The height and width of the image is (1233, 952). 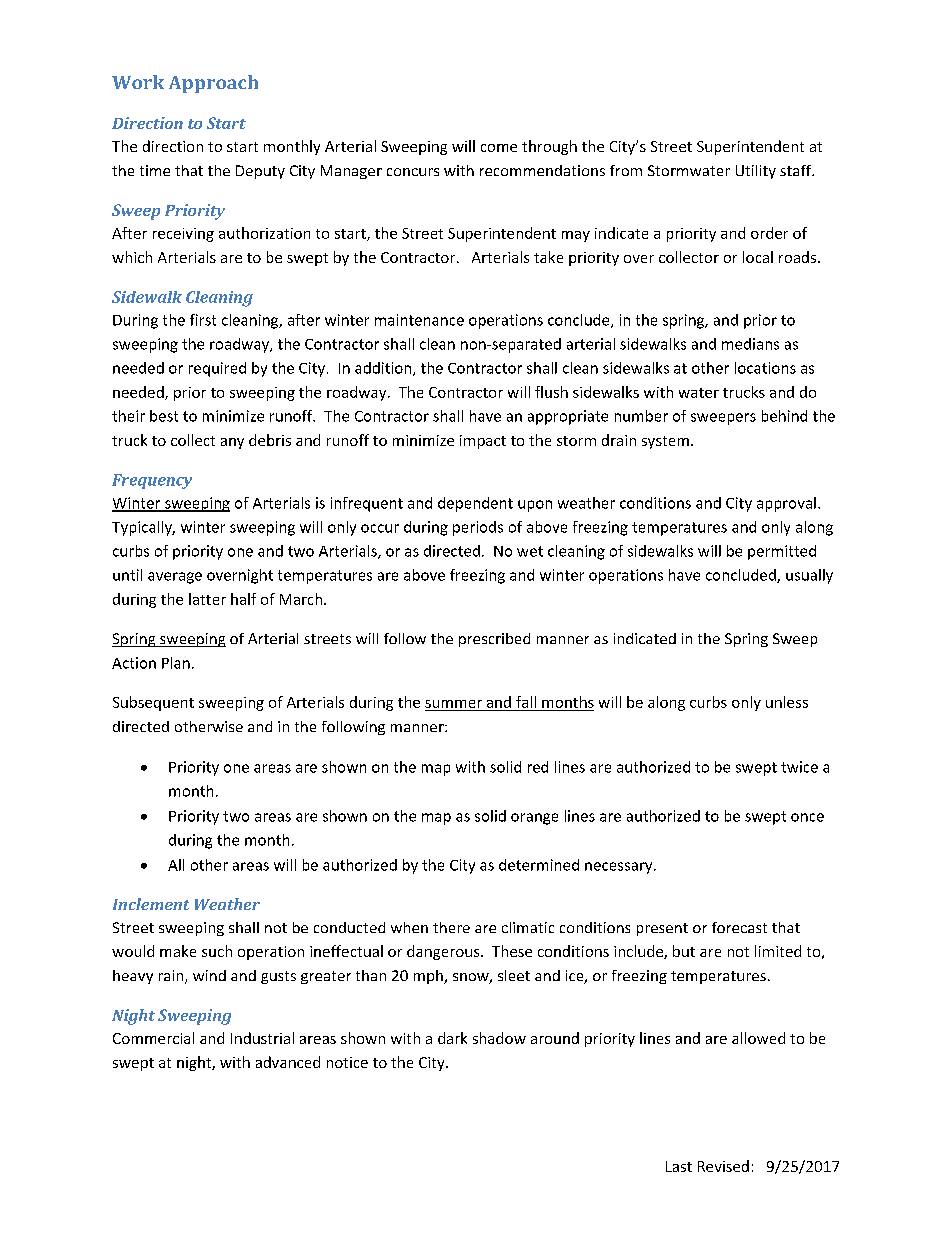 I want to click on Utility, so click(x=756, y=172).
